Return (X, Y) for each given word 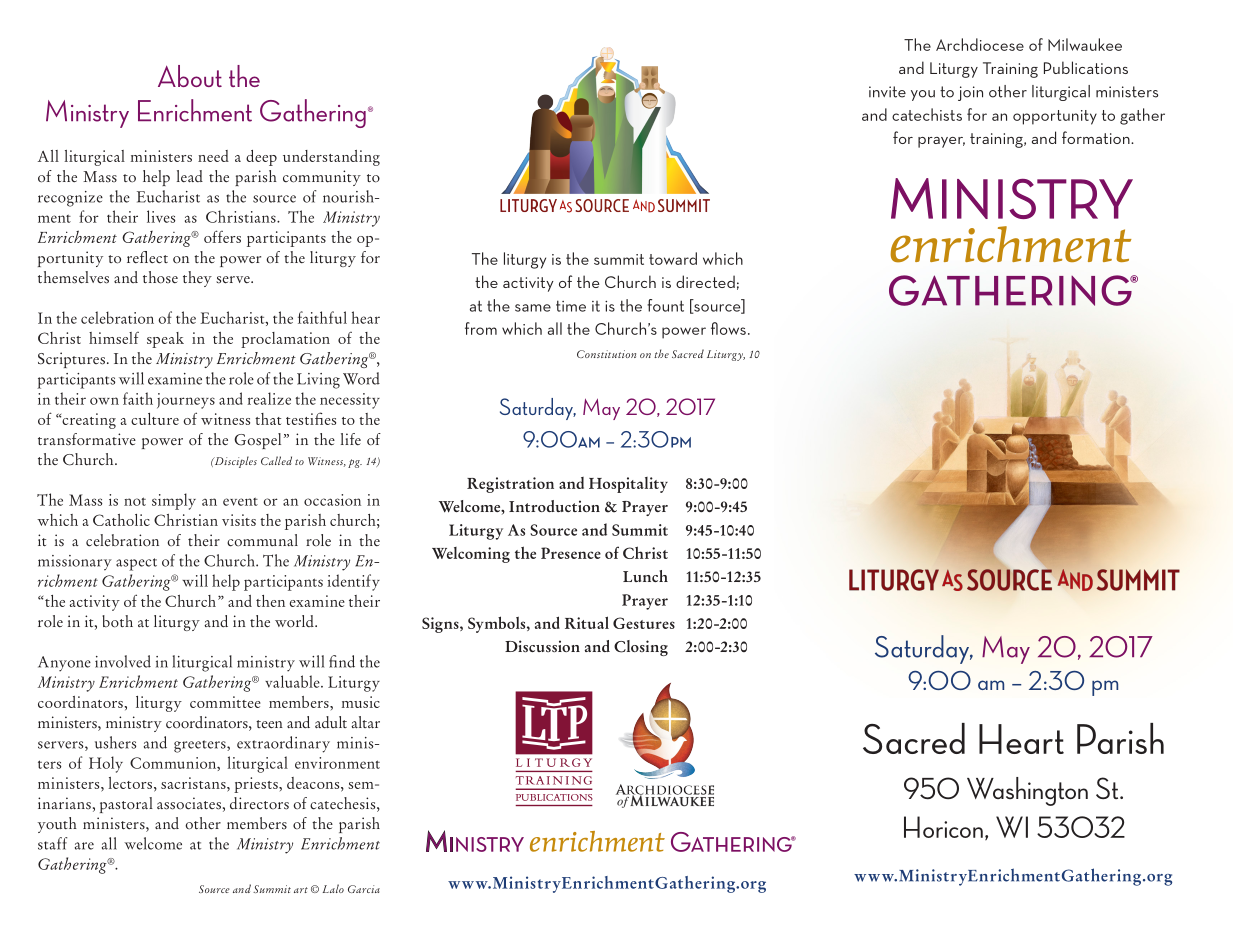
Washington (1027, 791)
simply (174, 501)
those (160, 277)
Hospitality (628, 485)
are (84, 846)
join (970, 93)
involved (123, 661)
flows (728, 328)
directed (705, 281)
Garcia (364, 889)
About (190, 76)
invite (887, 92)
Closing (641, 648)
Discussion (542, 646)
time (571, 306)
